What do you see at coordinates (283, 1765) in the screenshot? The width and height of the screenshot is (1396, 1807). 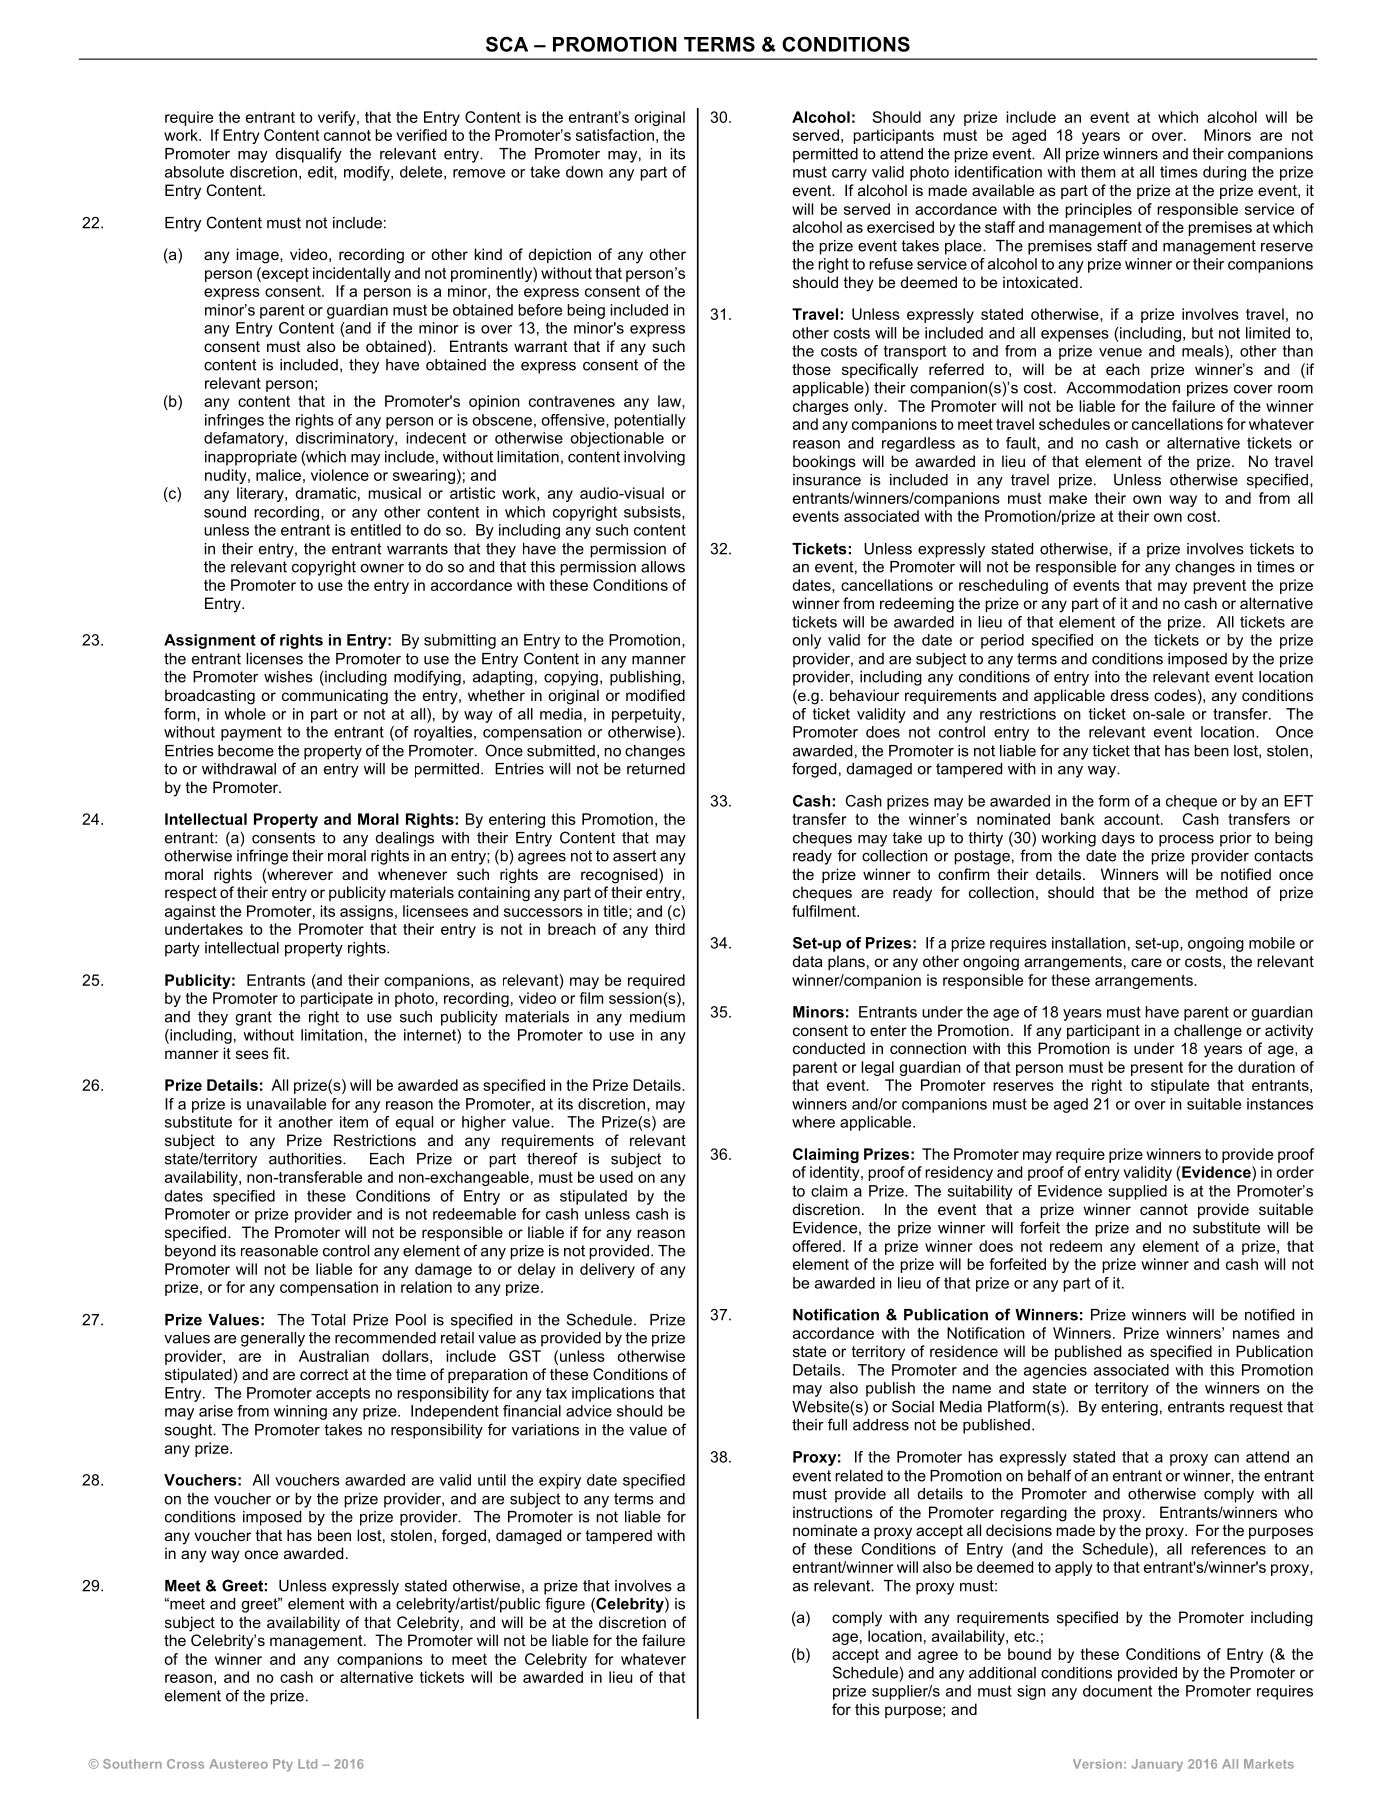 I see `Pty` at bounding box center [283, 1765].
